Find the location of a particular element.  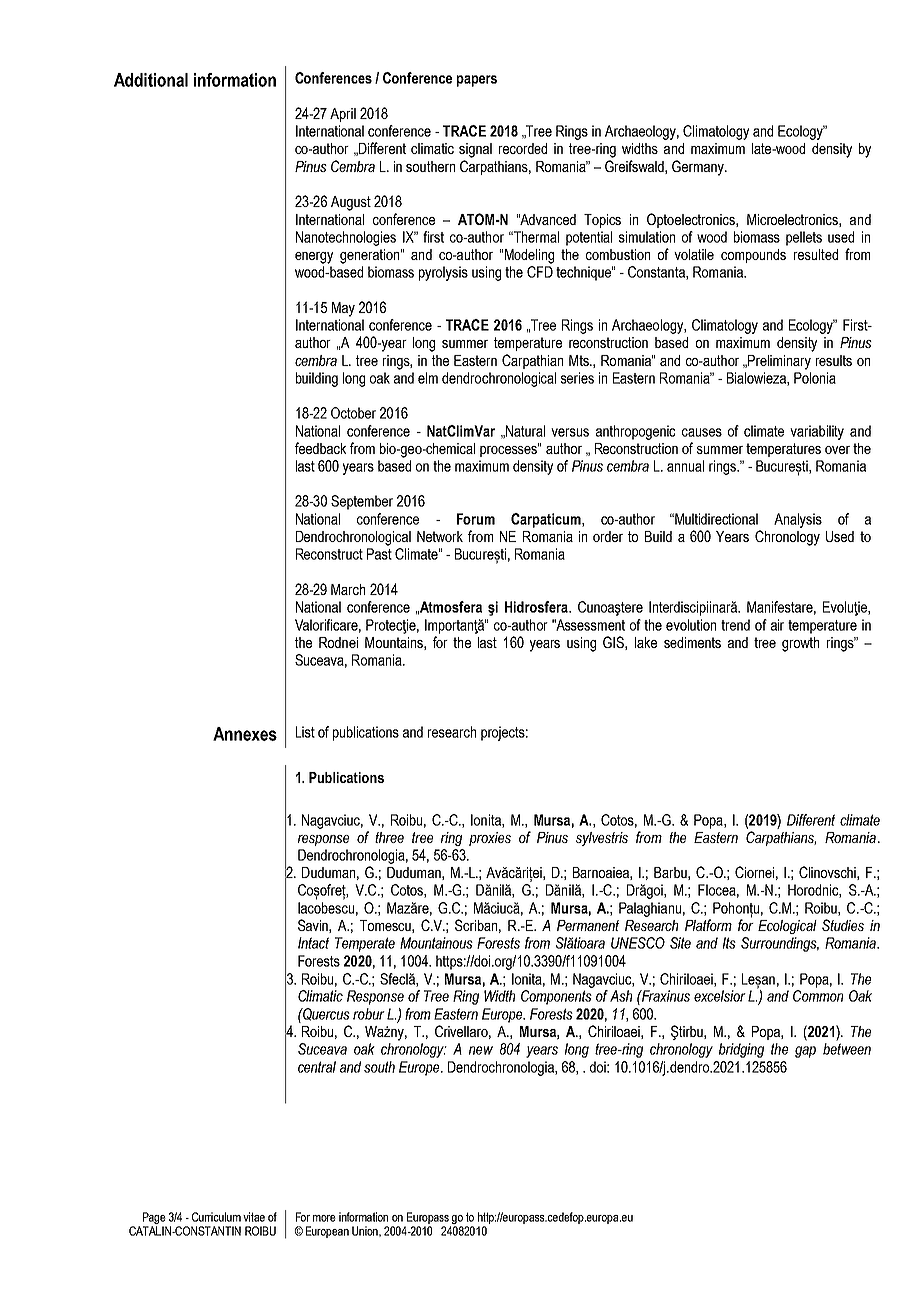

papers is located at coordinates (477, 81).
